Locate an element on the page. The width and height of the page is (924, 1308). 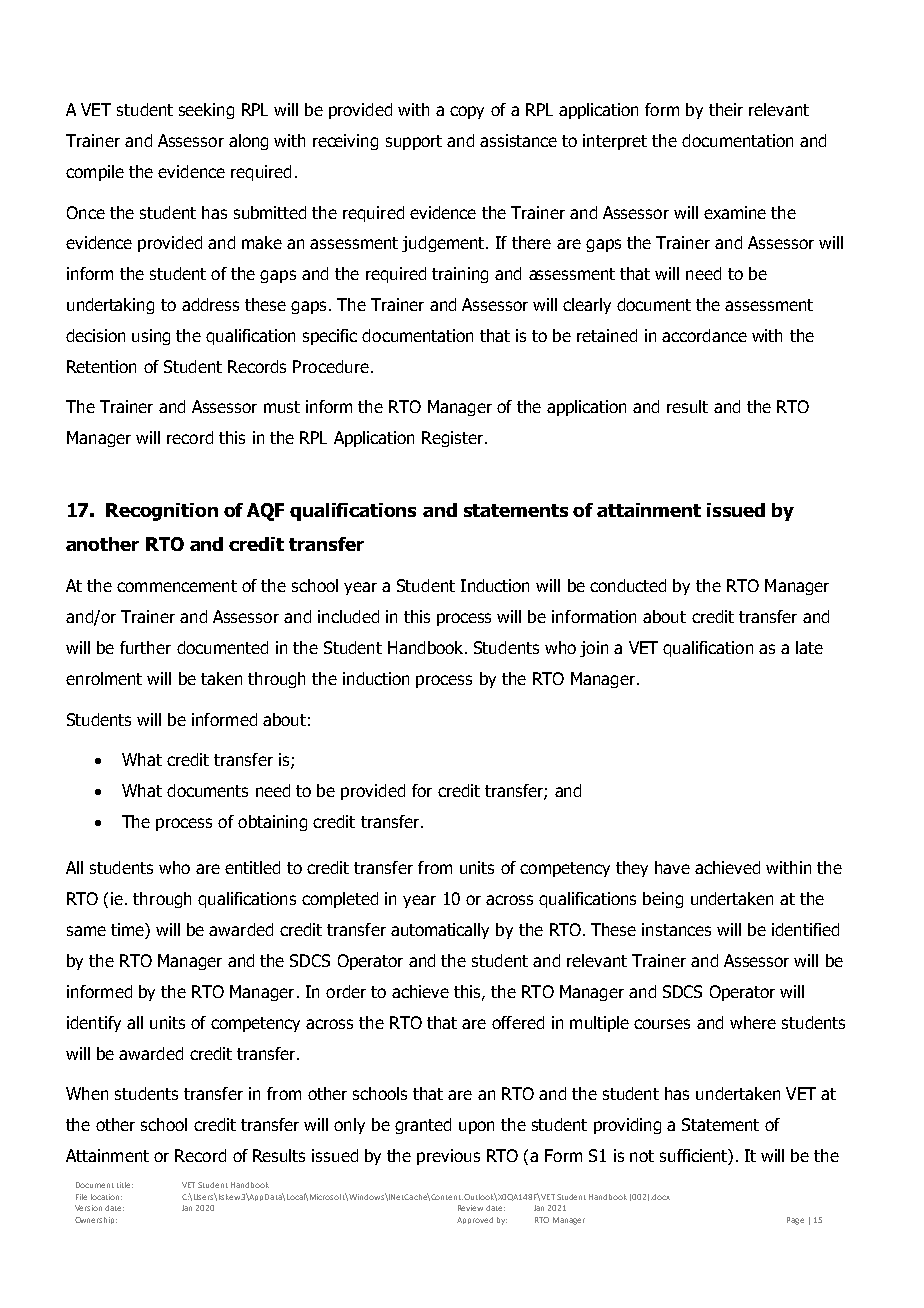
Ownership is located at coordinates (96, 1220).
